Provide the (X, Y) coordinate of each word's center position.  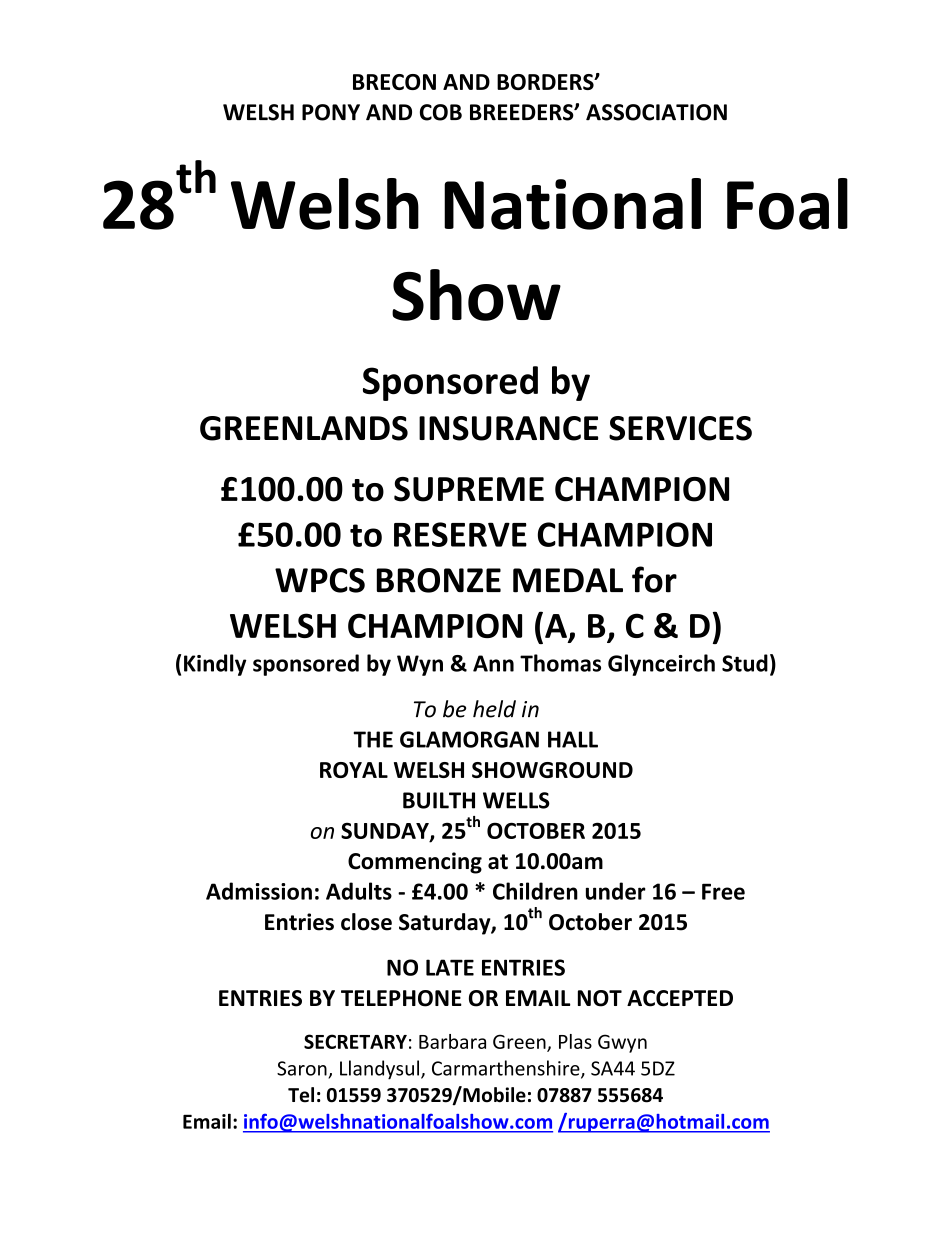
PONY (331, 112)
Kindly (215, 665)
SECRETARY (355, 1041)
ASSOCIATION (656, 112)
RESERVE (460, 534)
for (654, 579)
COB (441, 112)
